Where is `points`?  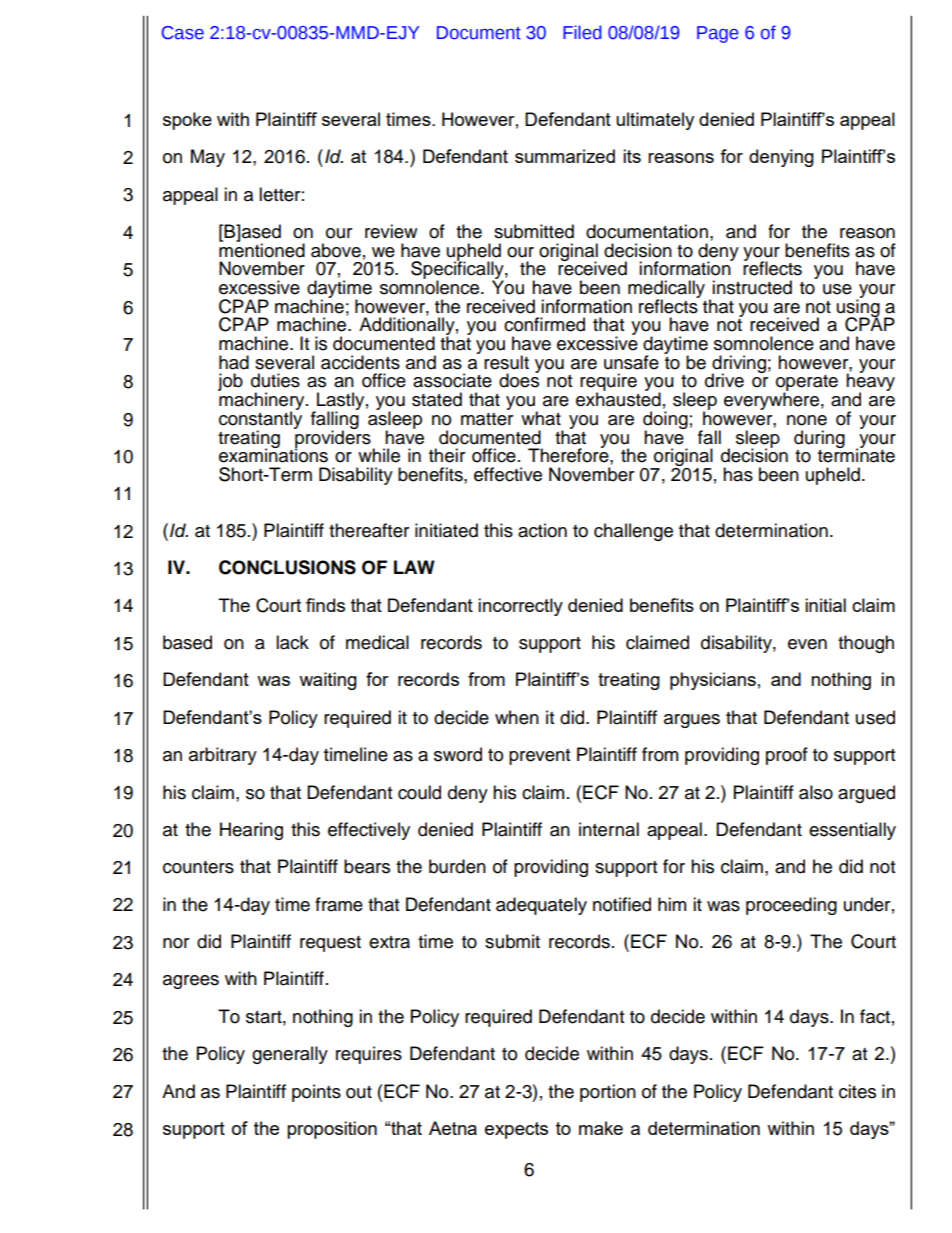
points is located at coordinates (316, 1093).
